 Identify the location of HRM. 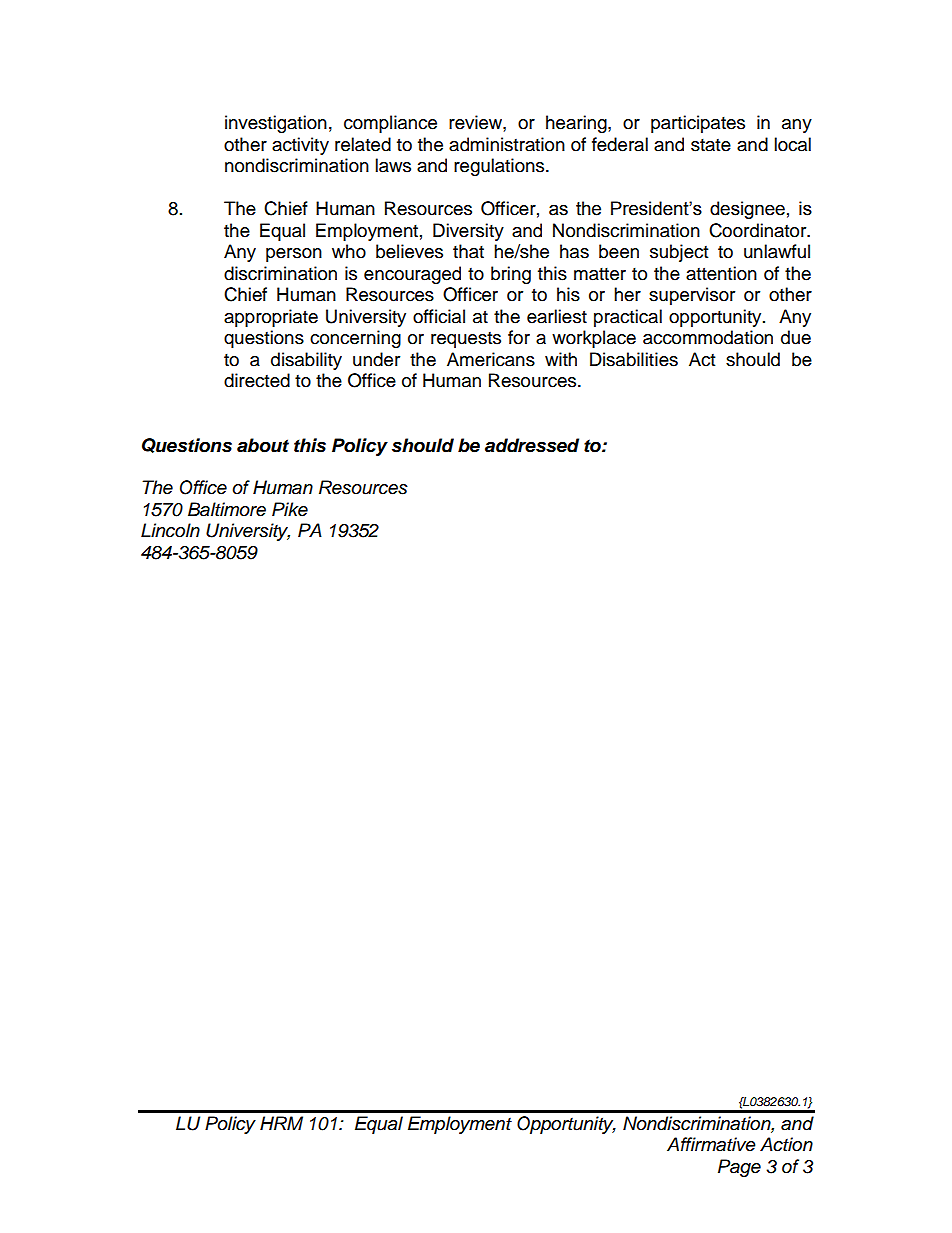
(281, 1123).
